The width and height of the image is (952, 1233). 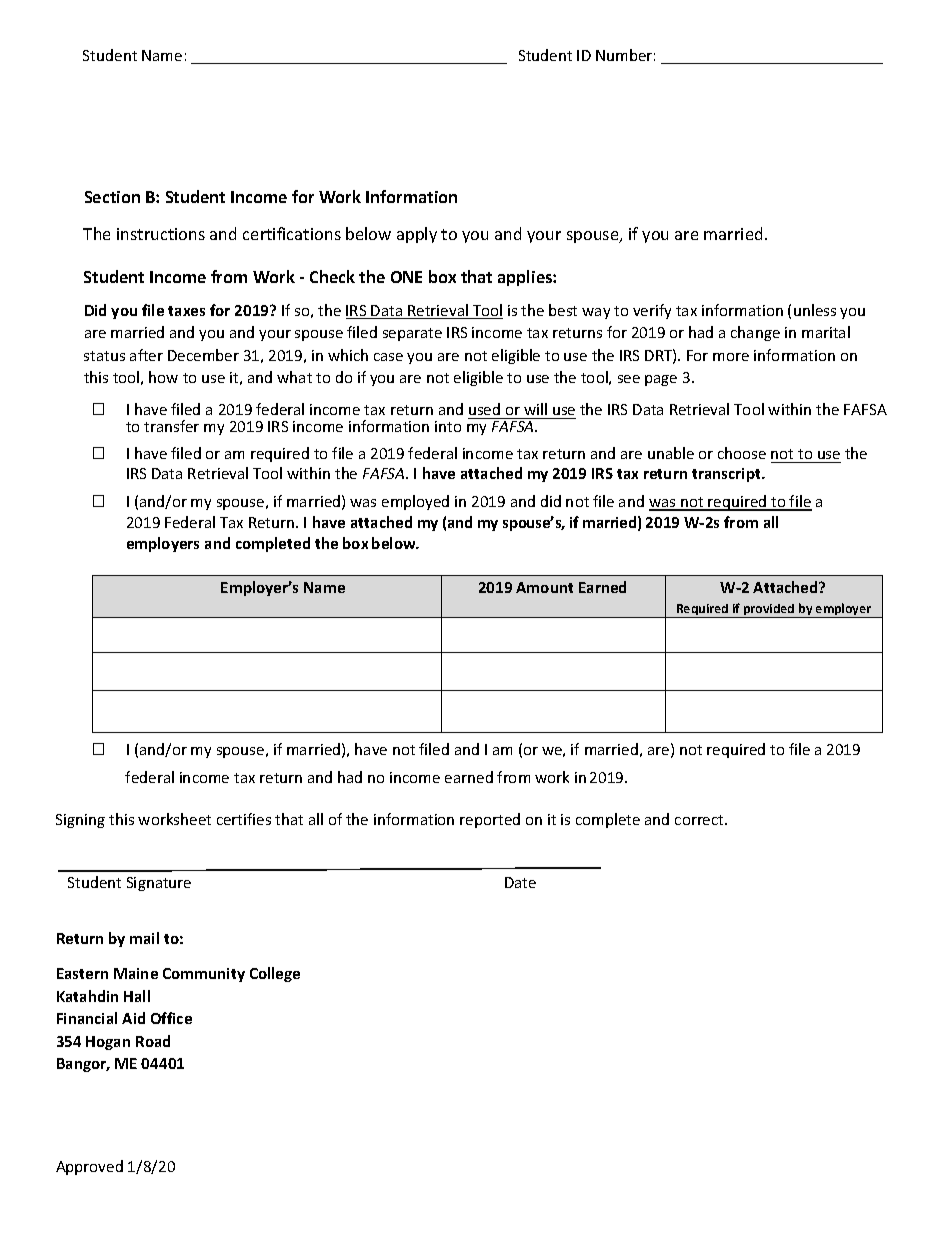 I want to click on Amount, so click(x=544, y=587).
